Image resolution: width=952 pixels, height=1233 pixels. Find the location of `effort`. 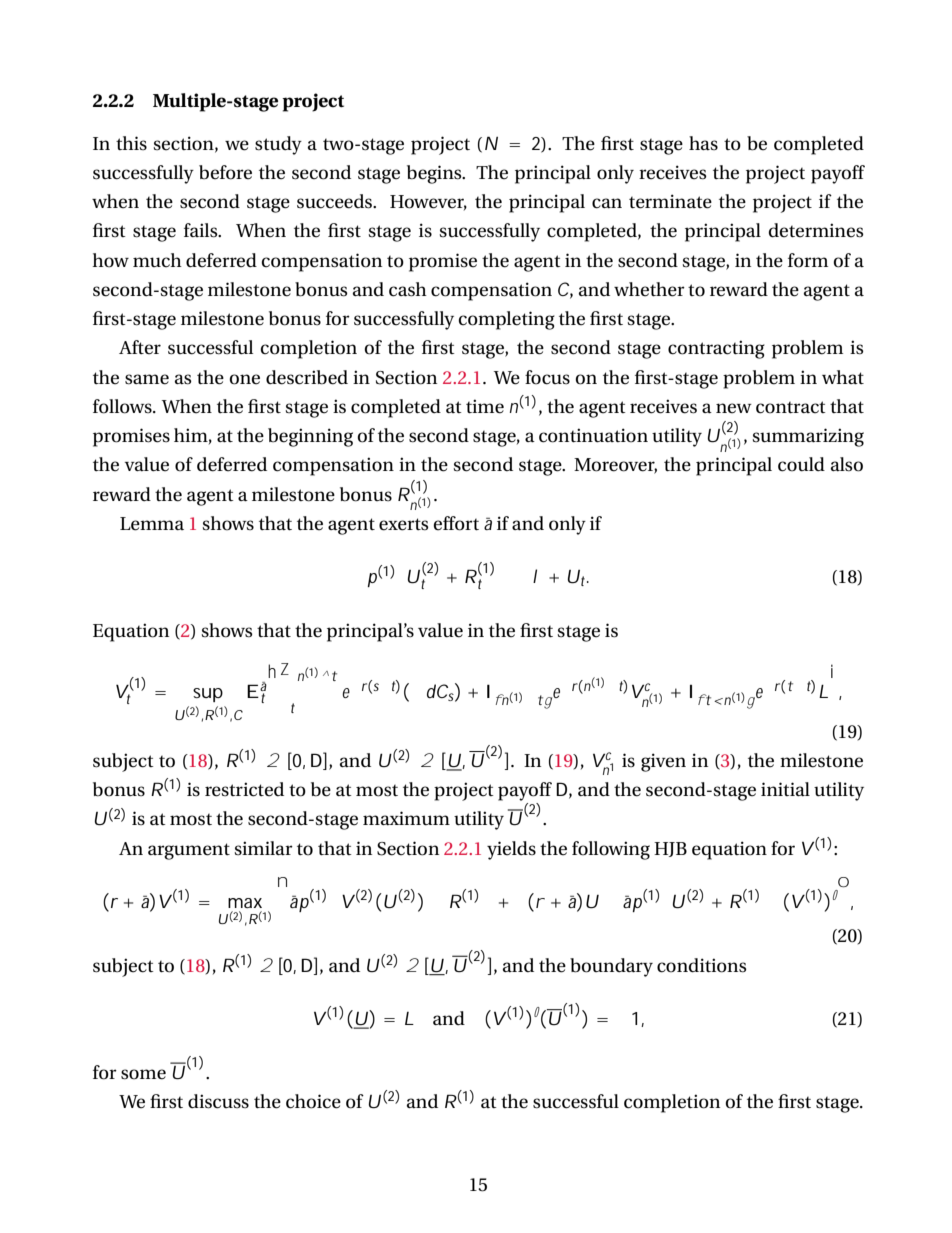

effort is located at coordinates (456, 523).
